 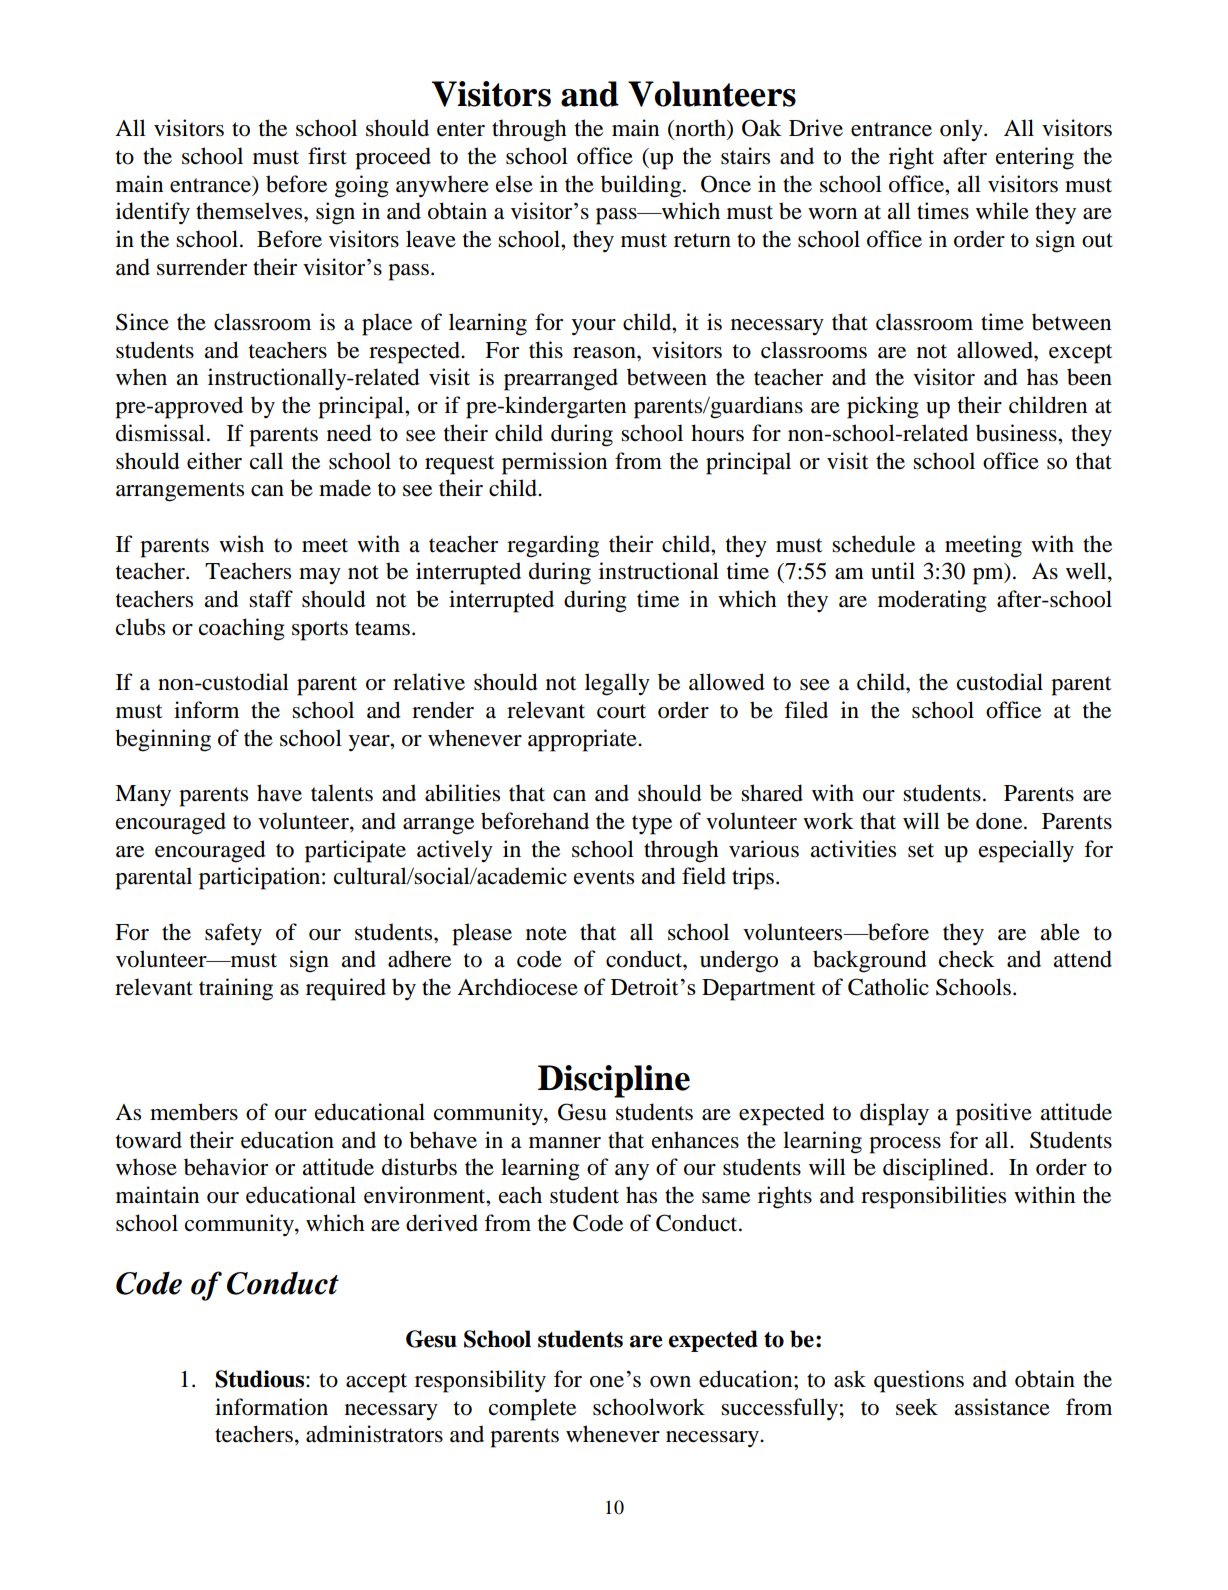 What do you see at coordinates (967, 959) in the screenshot?
I see `check` at bounding box center [967, 959].
